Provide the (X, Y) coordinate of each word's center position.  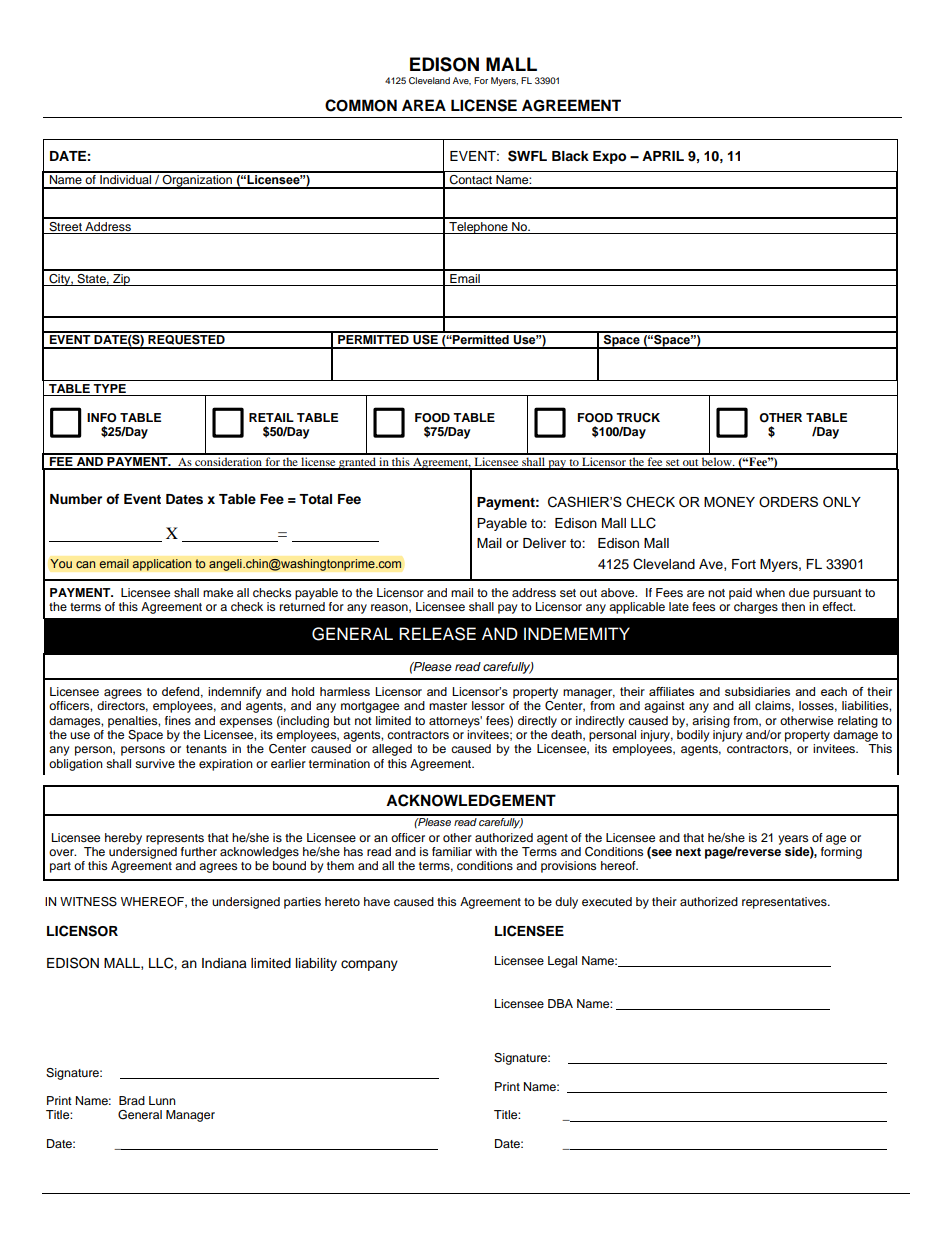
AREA (424, 105)
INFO (102, 418)
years (793, 840)
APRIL (663, 156)
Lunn (162, 1100)
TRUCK (638, 418)
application (162, 565)
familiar (452, 851)
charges (756, 608)
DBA (560, 1003)
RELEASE (437, 634)
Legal (562, 962)
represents (175, 839)
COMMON (361, 105)
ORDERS (788, 502)
